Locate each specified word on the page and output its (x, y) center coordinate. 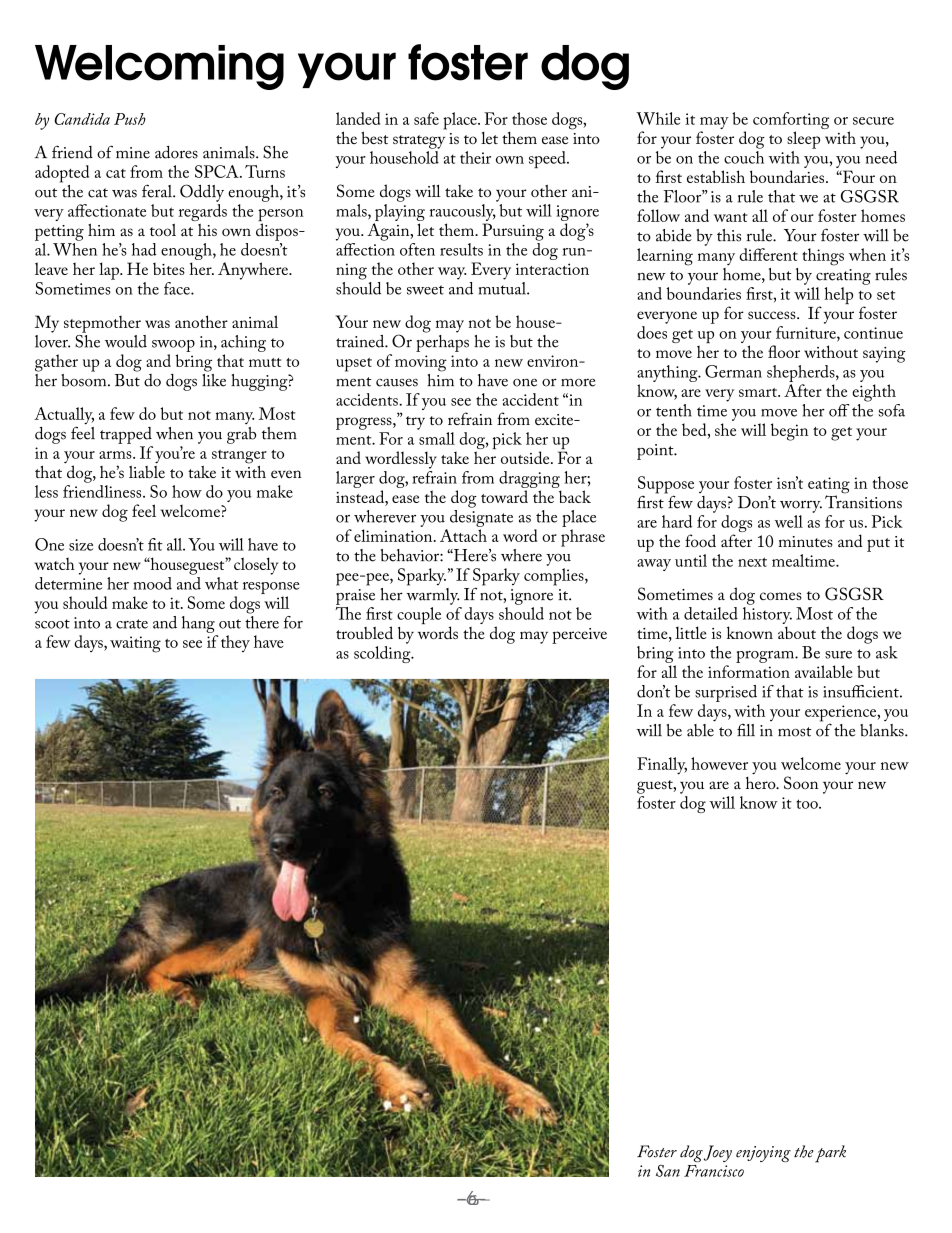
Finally (662, 766)
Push (130, 119)
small (437, 438)
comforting (791, 122)
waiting (135, 644)
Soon (801, 783)
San (668, 1171)
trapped (126, 435)
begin (789, 432)
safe (426, 118)
